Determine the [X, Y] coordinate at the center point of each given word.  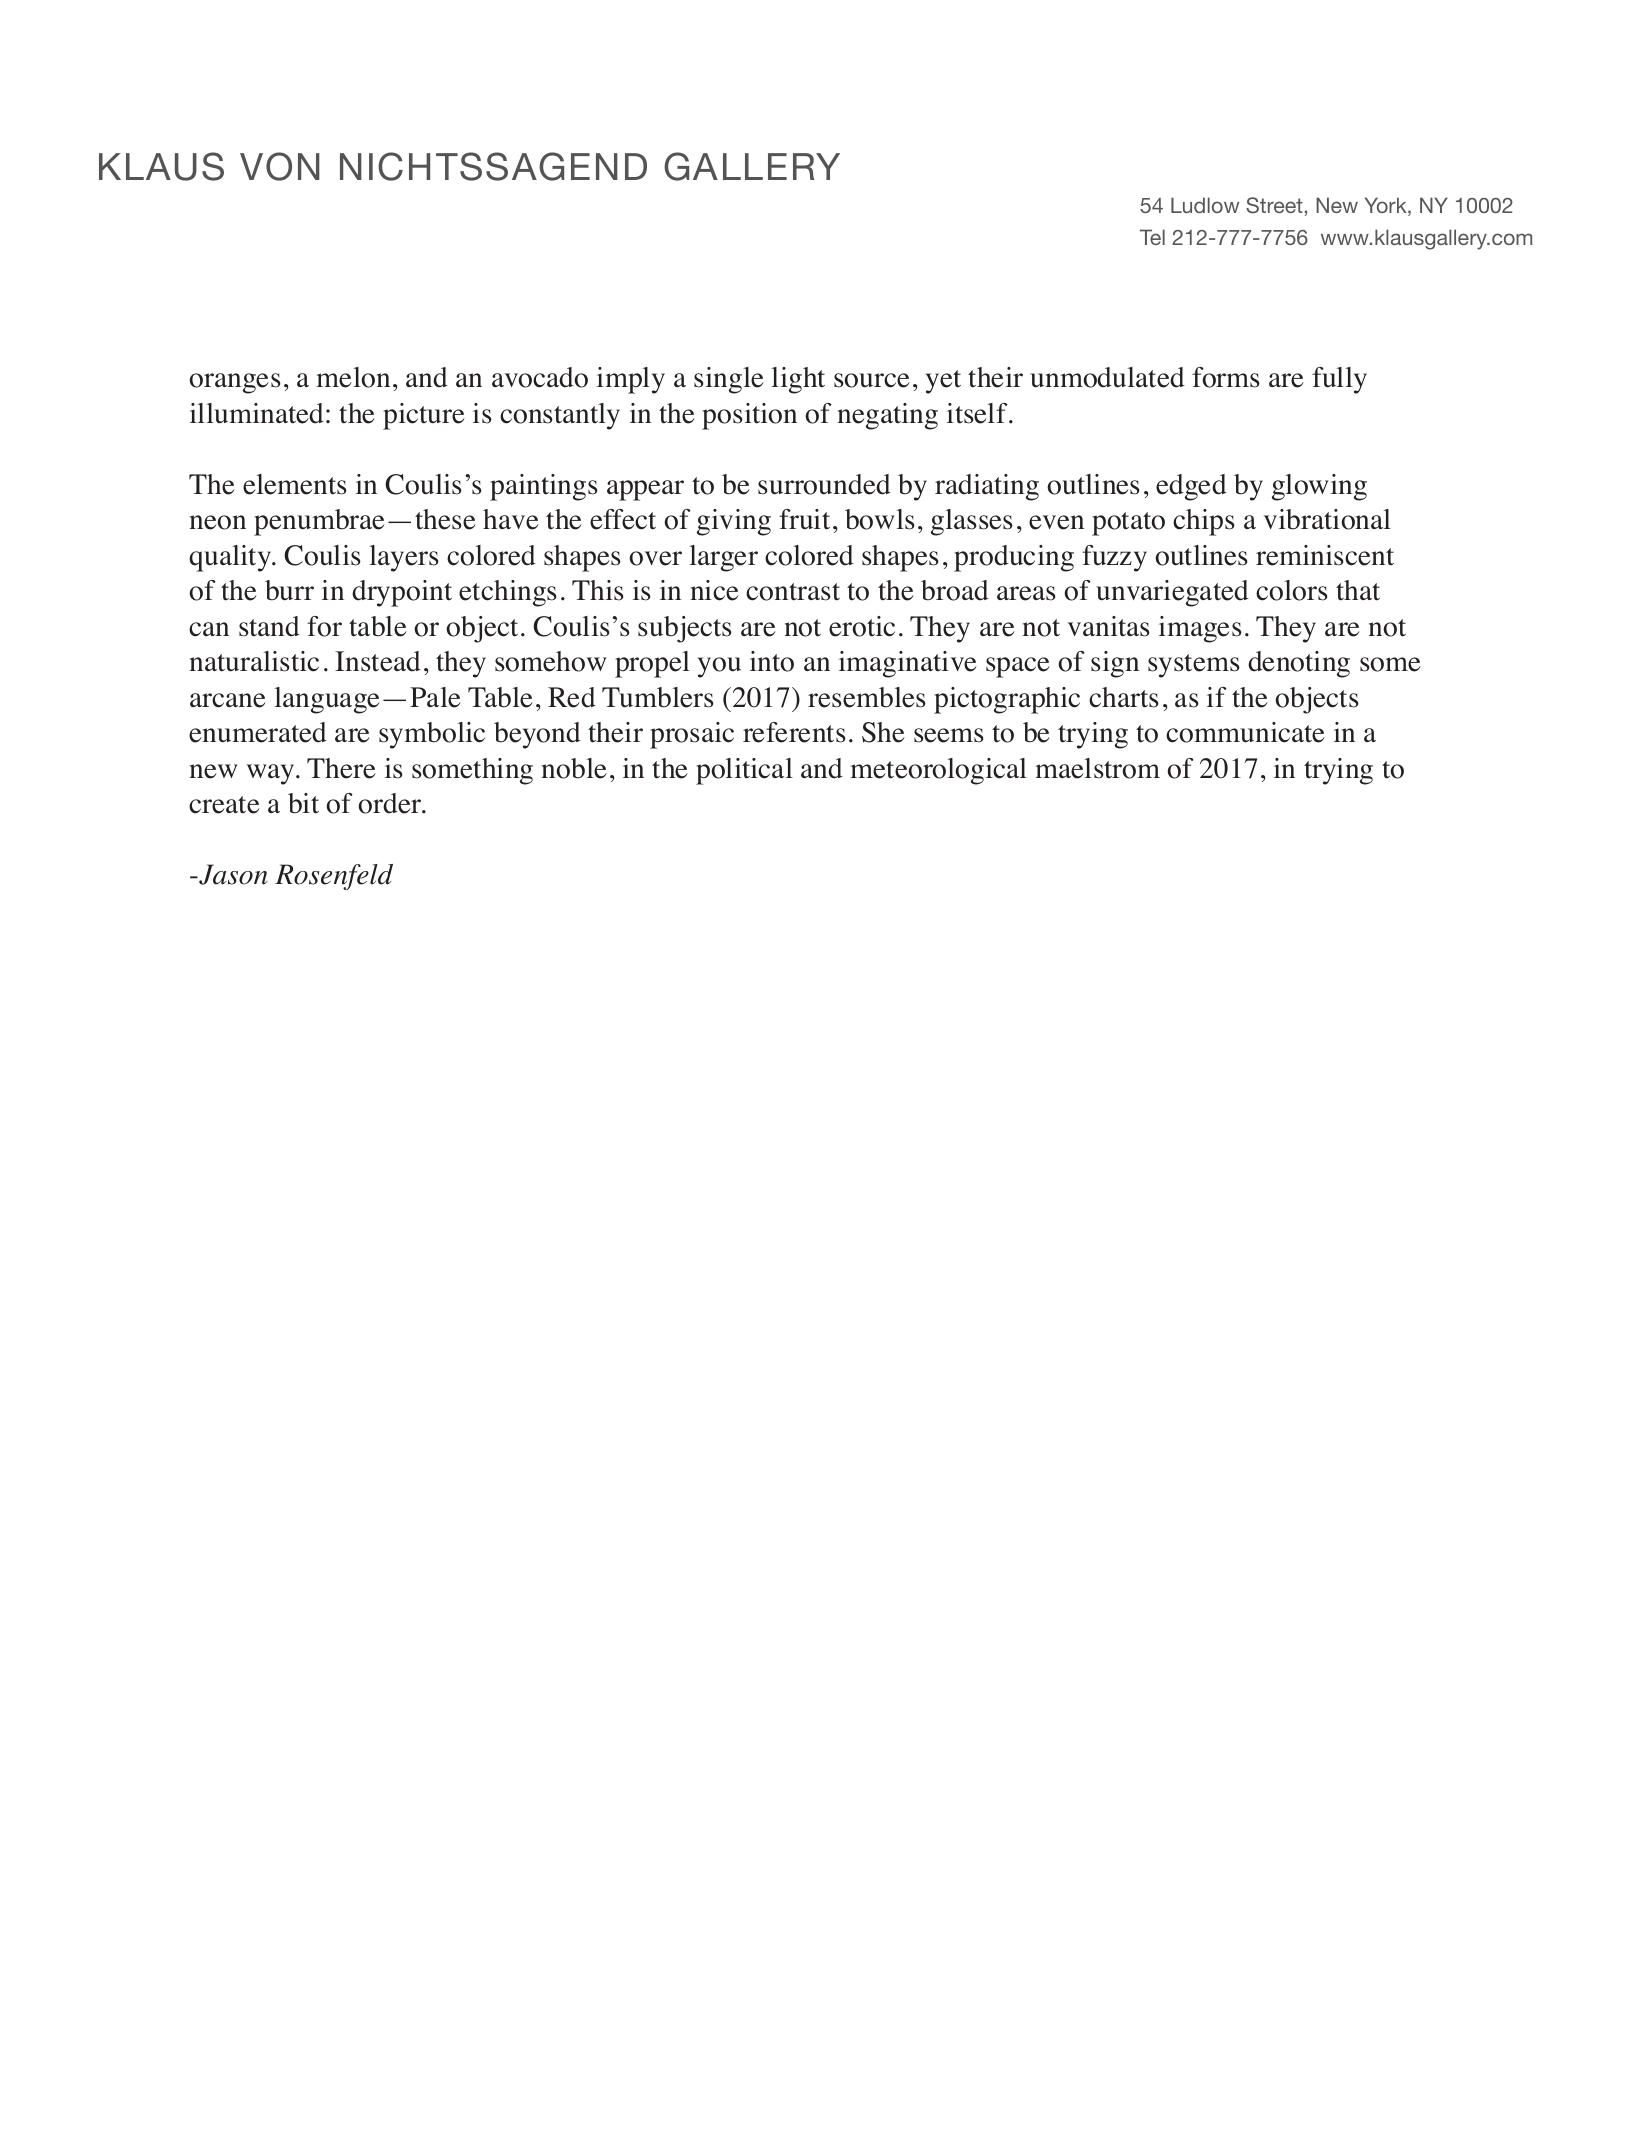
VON [280, 166]
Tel [1152, 237]
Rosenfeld [334, 877]
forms [1226, 377]
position [749, 416]
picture [424, 416]
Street [1274, 205]
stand [269, 626]
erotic [862, 626]
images [1200, 629]
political [744, 771]
